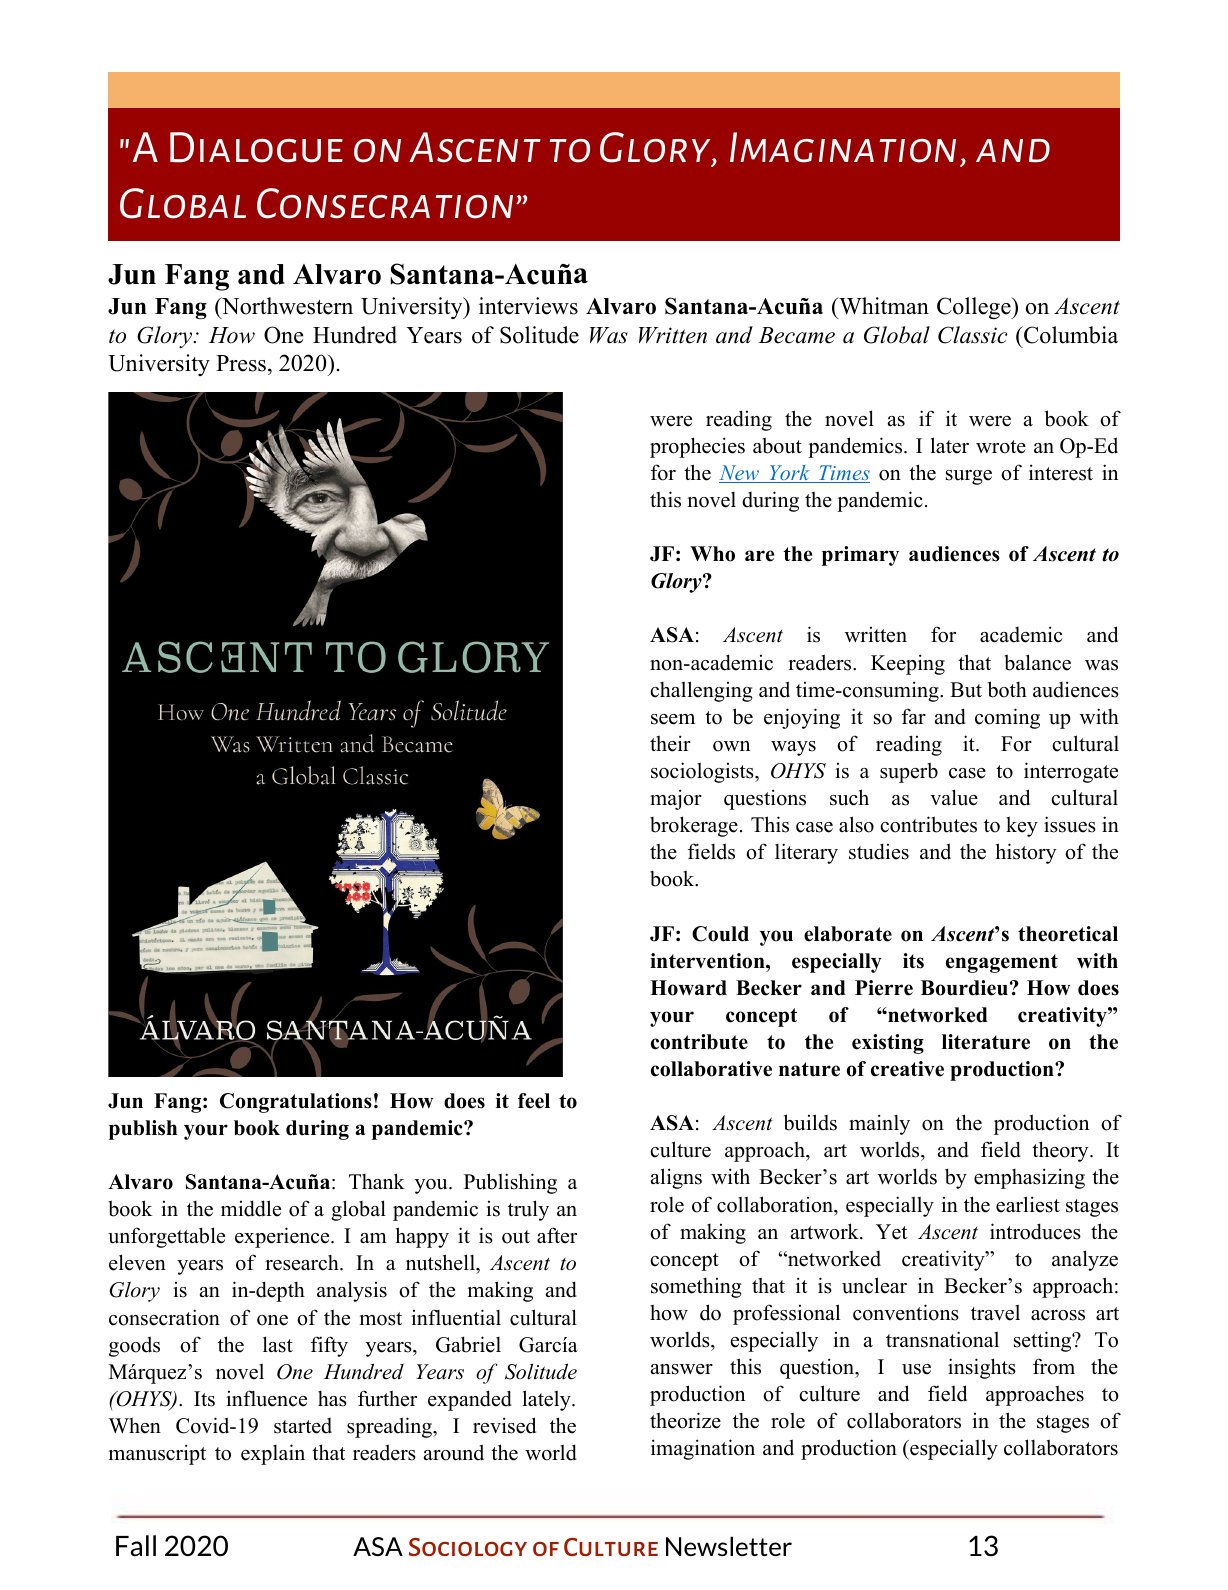  I want to click on Dialogue, so click(256, 147).
